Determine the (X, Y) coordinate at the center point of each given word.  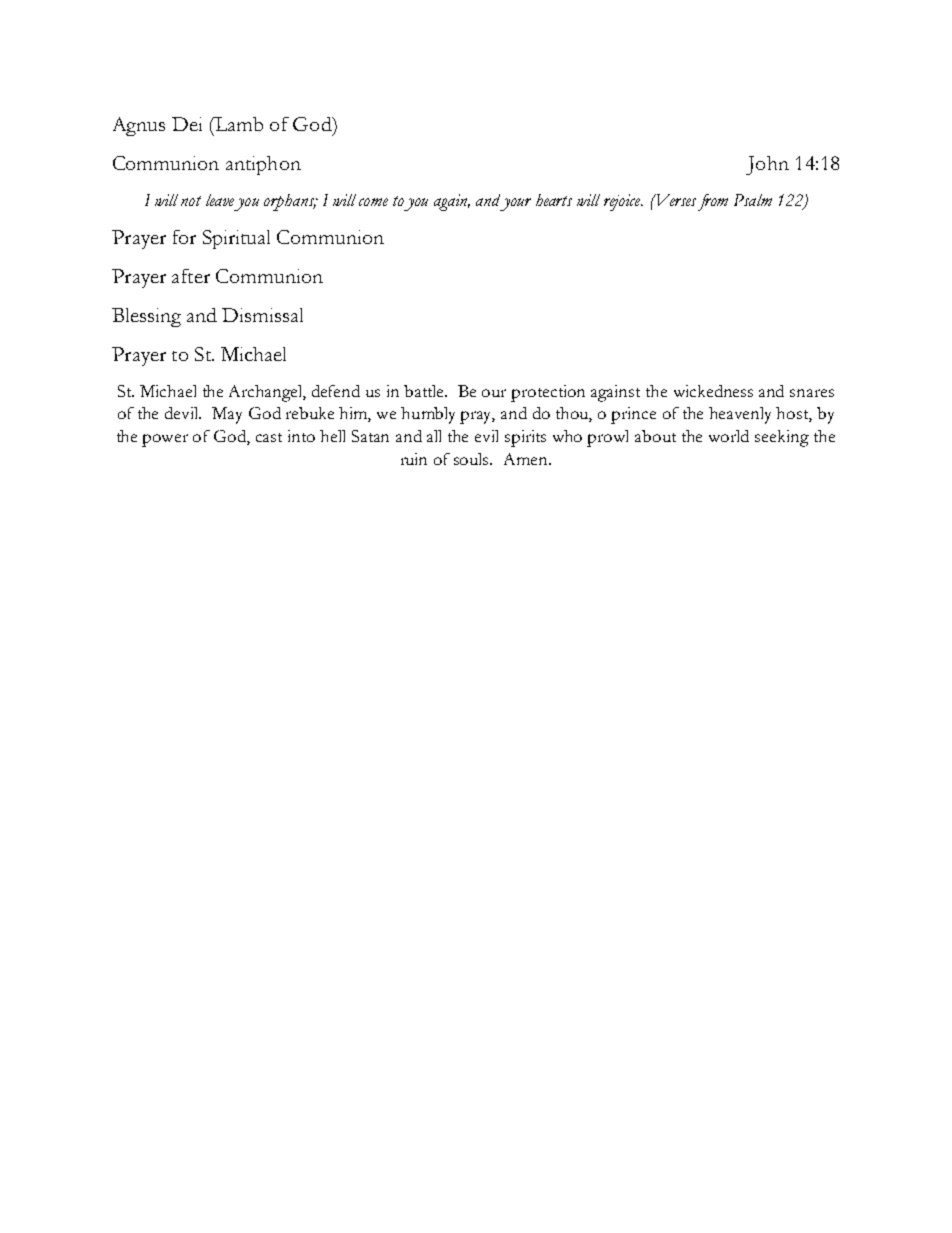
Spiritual (236, 239)
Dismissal (262, 315)
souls (473, 459)
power (165, 440)
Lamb (237, 125)
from (713, 202)
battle (425, 391)
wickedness (713, 391)
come (373, 202)
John (767, 165)
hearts (554, 200)
